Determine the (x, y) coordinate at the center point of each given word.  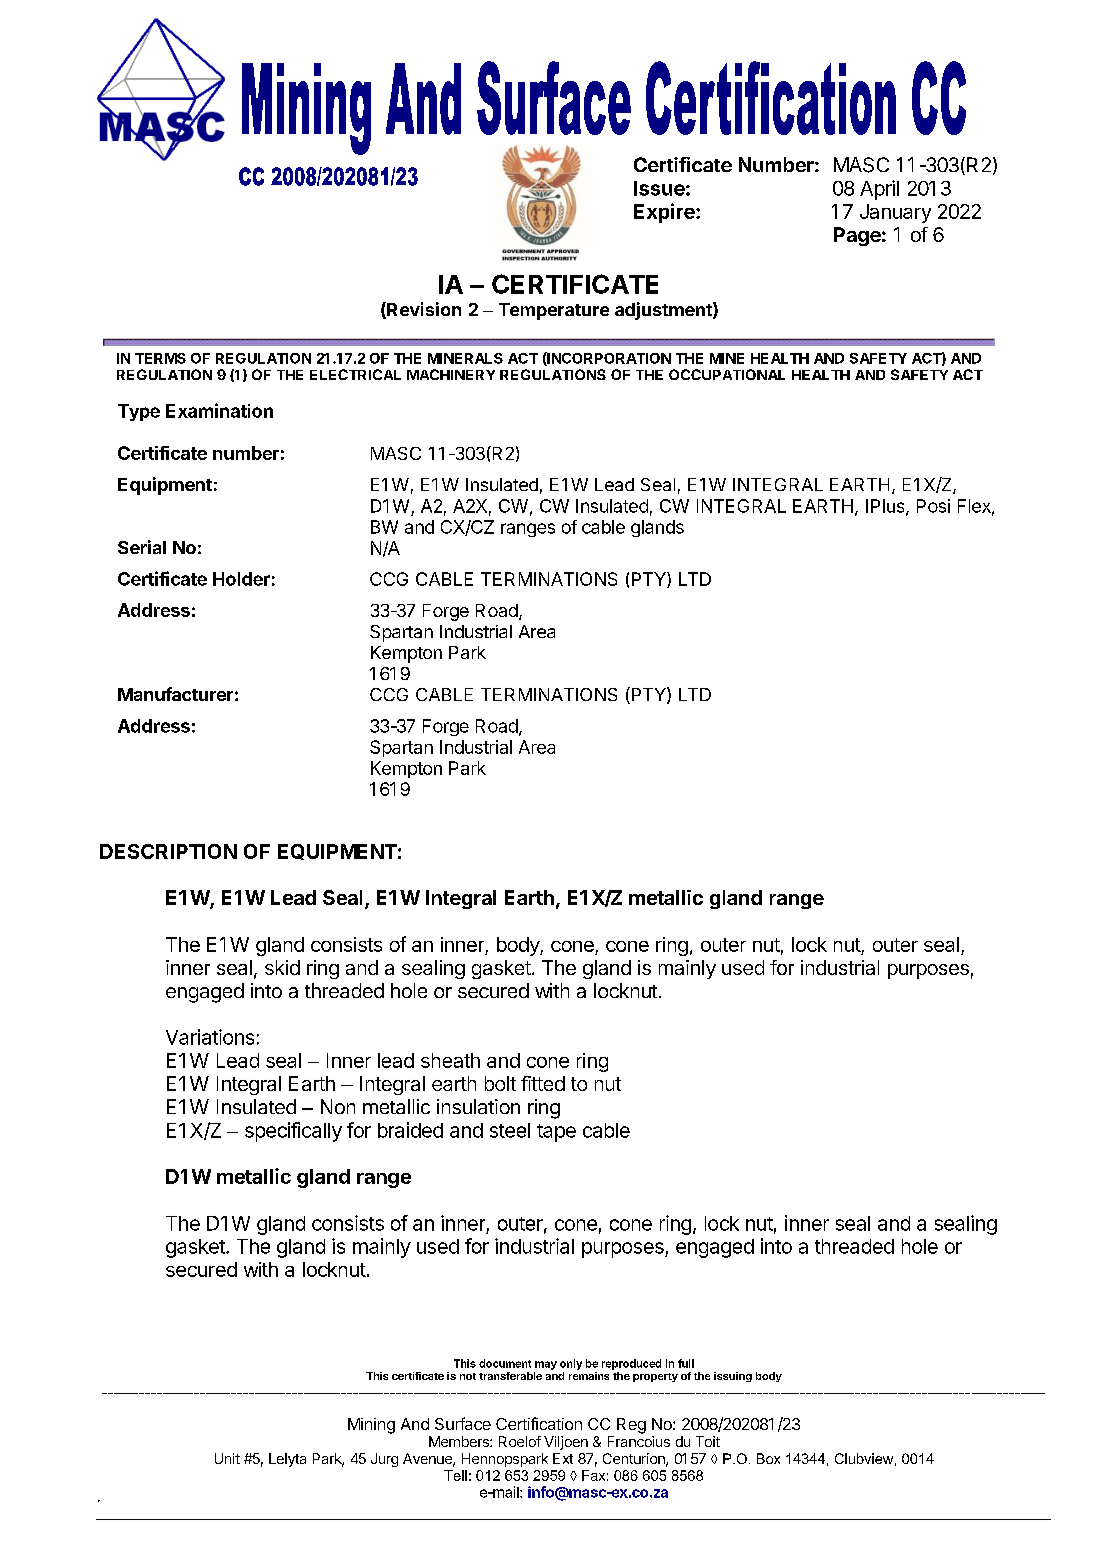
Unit (227, 1458)
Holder (241, 579)
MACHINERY (451, 374)
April (879, 190)
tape (556, 1133)
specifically (293, 1132)
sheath (450, 1060)
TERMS (160, 358)
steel (510, 1130)
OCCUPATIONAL (727, 374)
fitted (543, 1083)
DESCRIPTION (168, 851)
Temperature (554, 311)
